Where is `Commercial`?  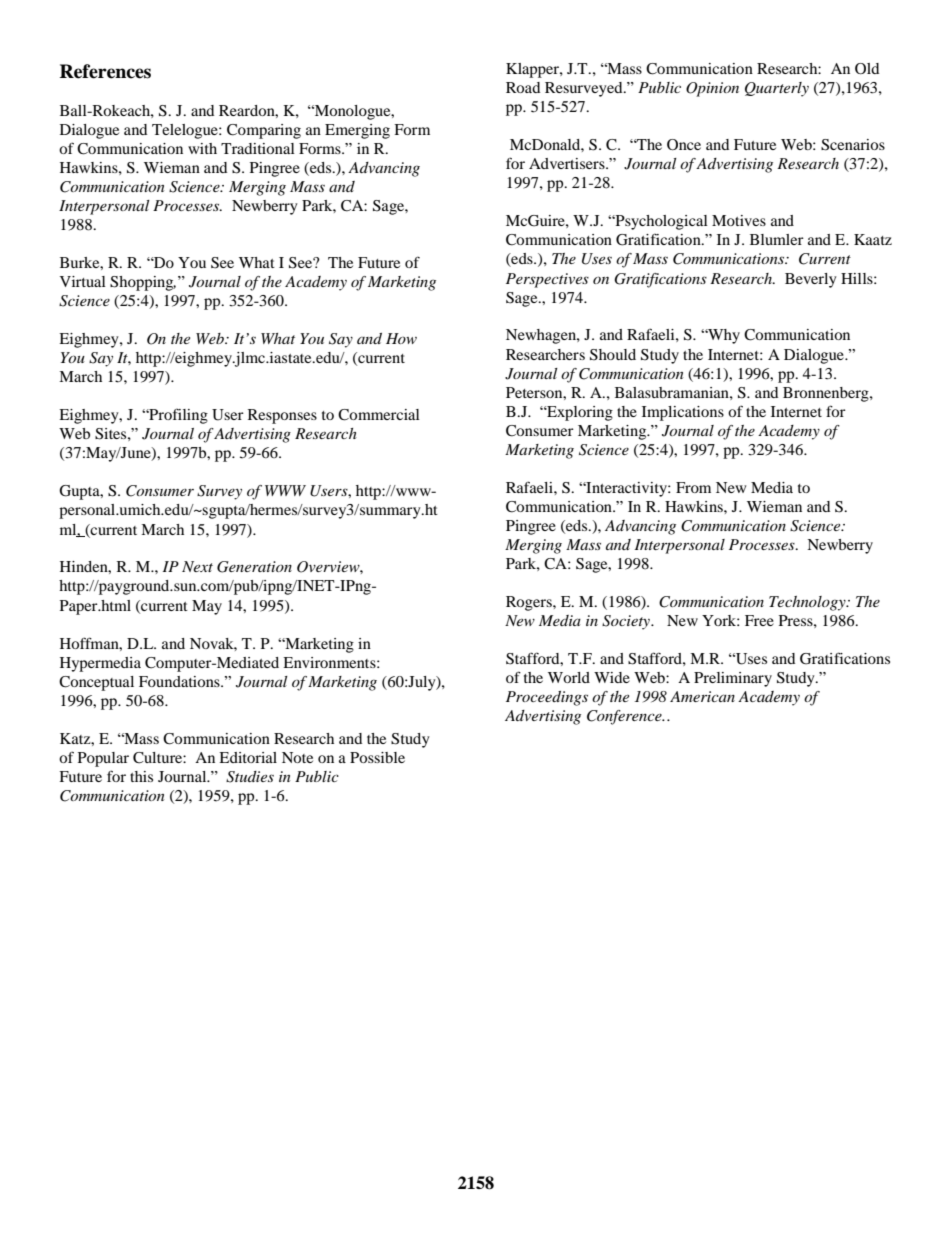 Commercial is located at coordinates (379, 415).
